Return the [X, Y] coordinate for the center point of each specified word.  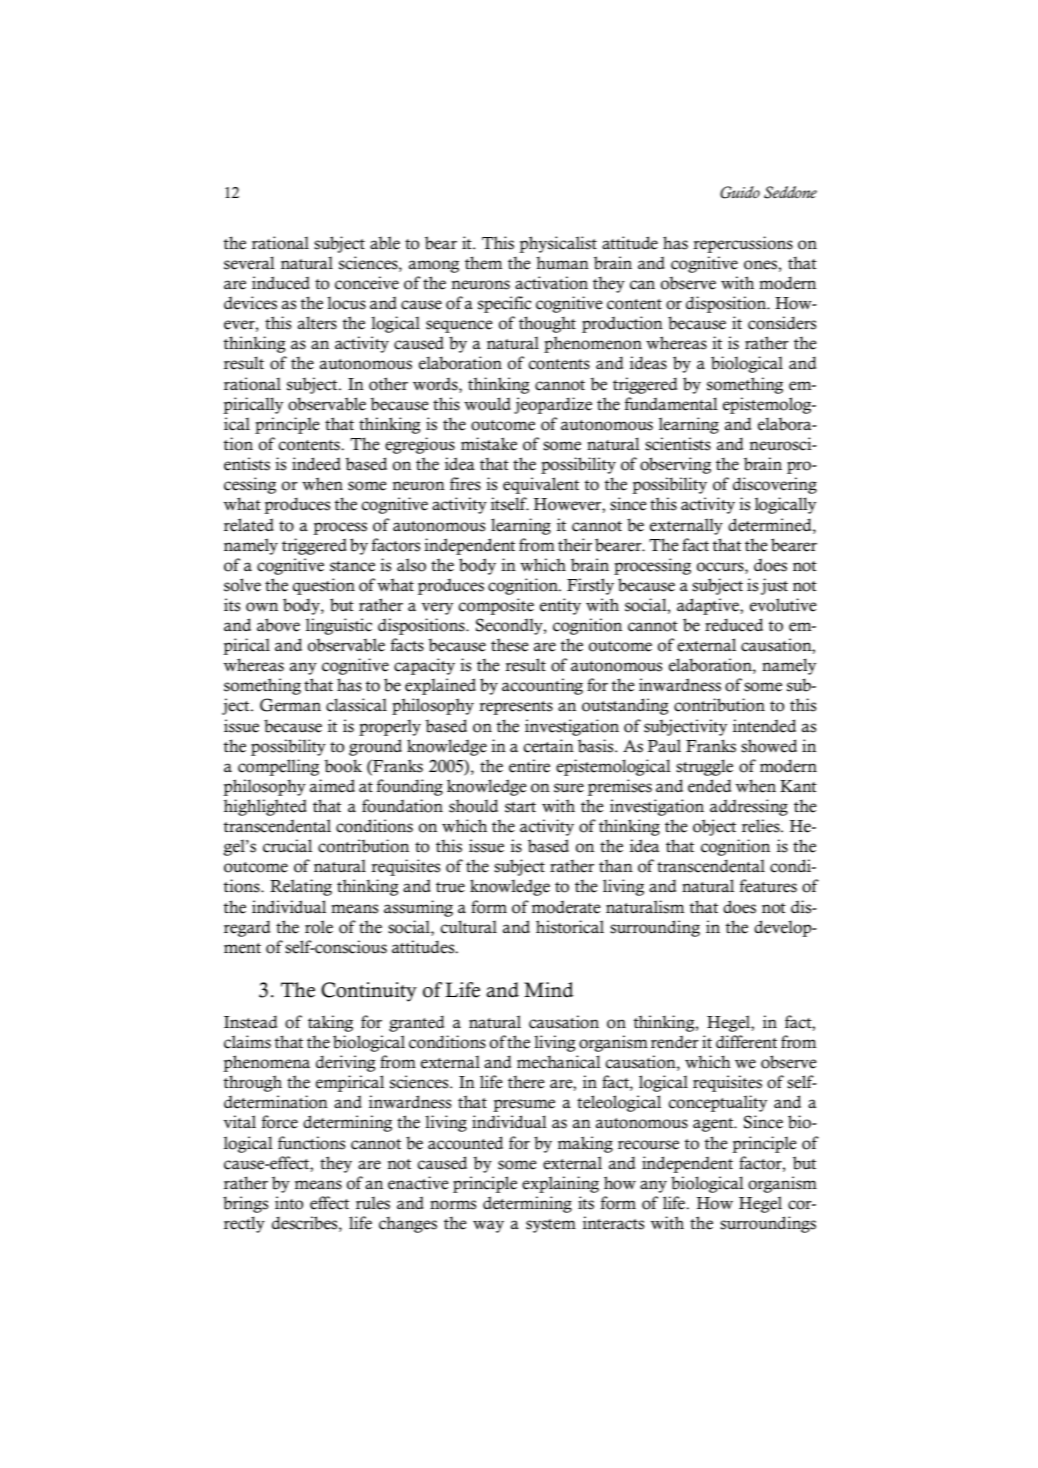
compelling [278, 767]
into [289, 1203]
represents [516, 708]
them [483, 263]
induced [281, 283]
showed [769, 746]
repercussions [743, 244]
